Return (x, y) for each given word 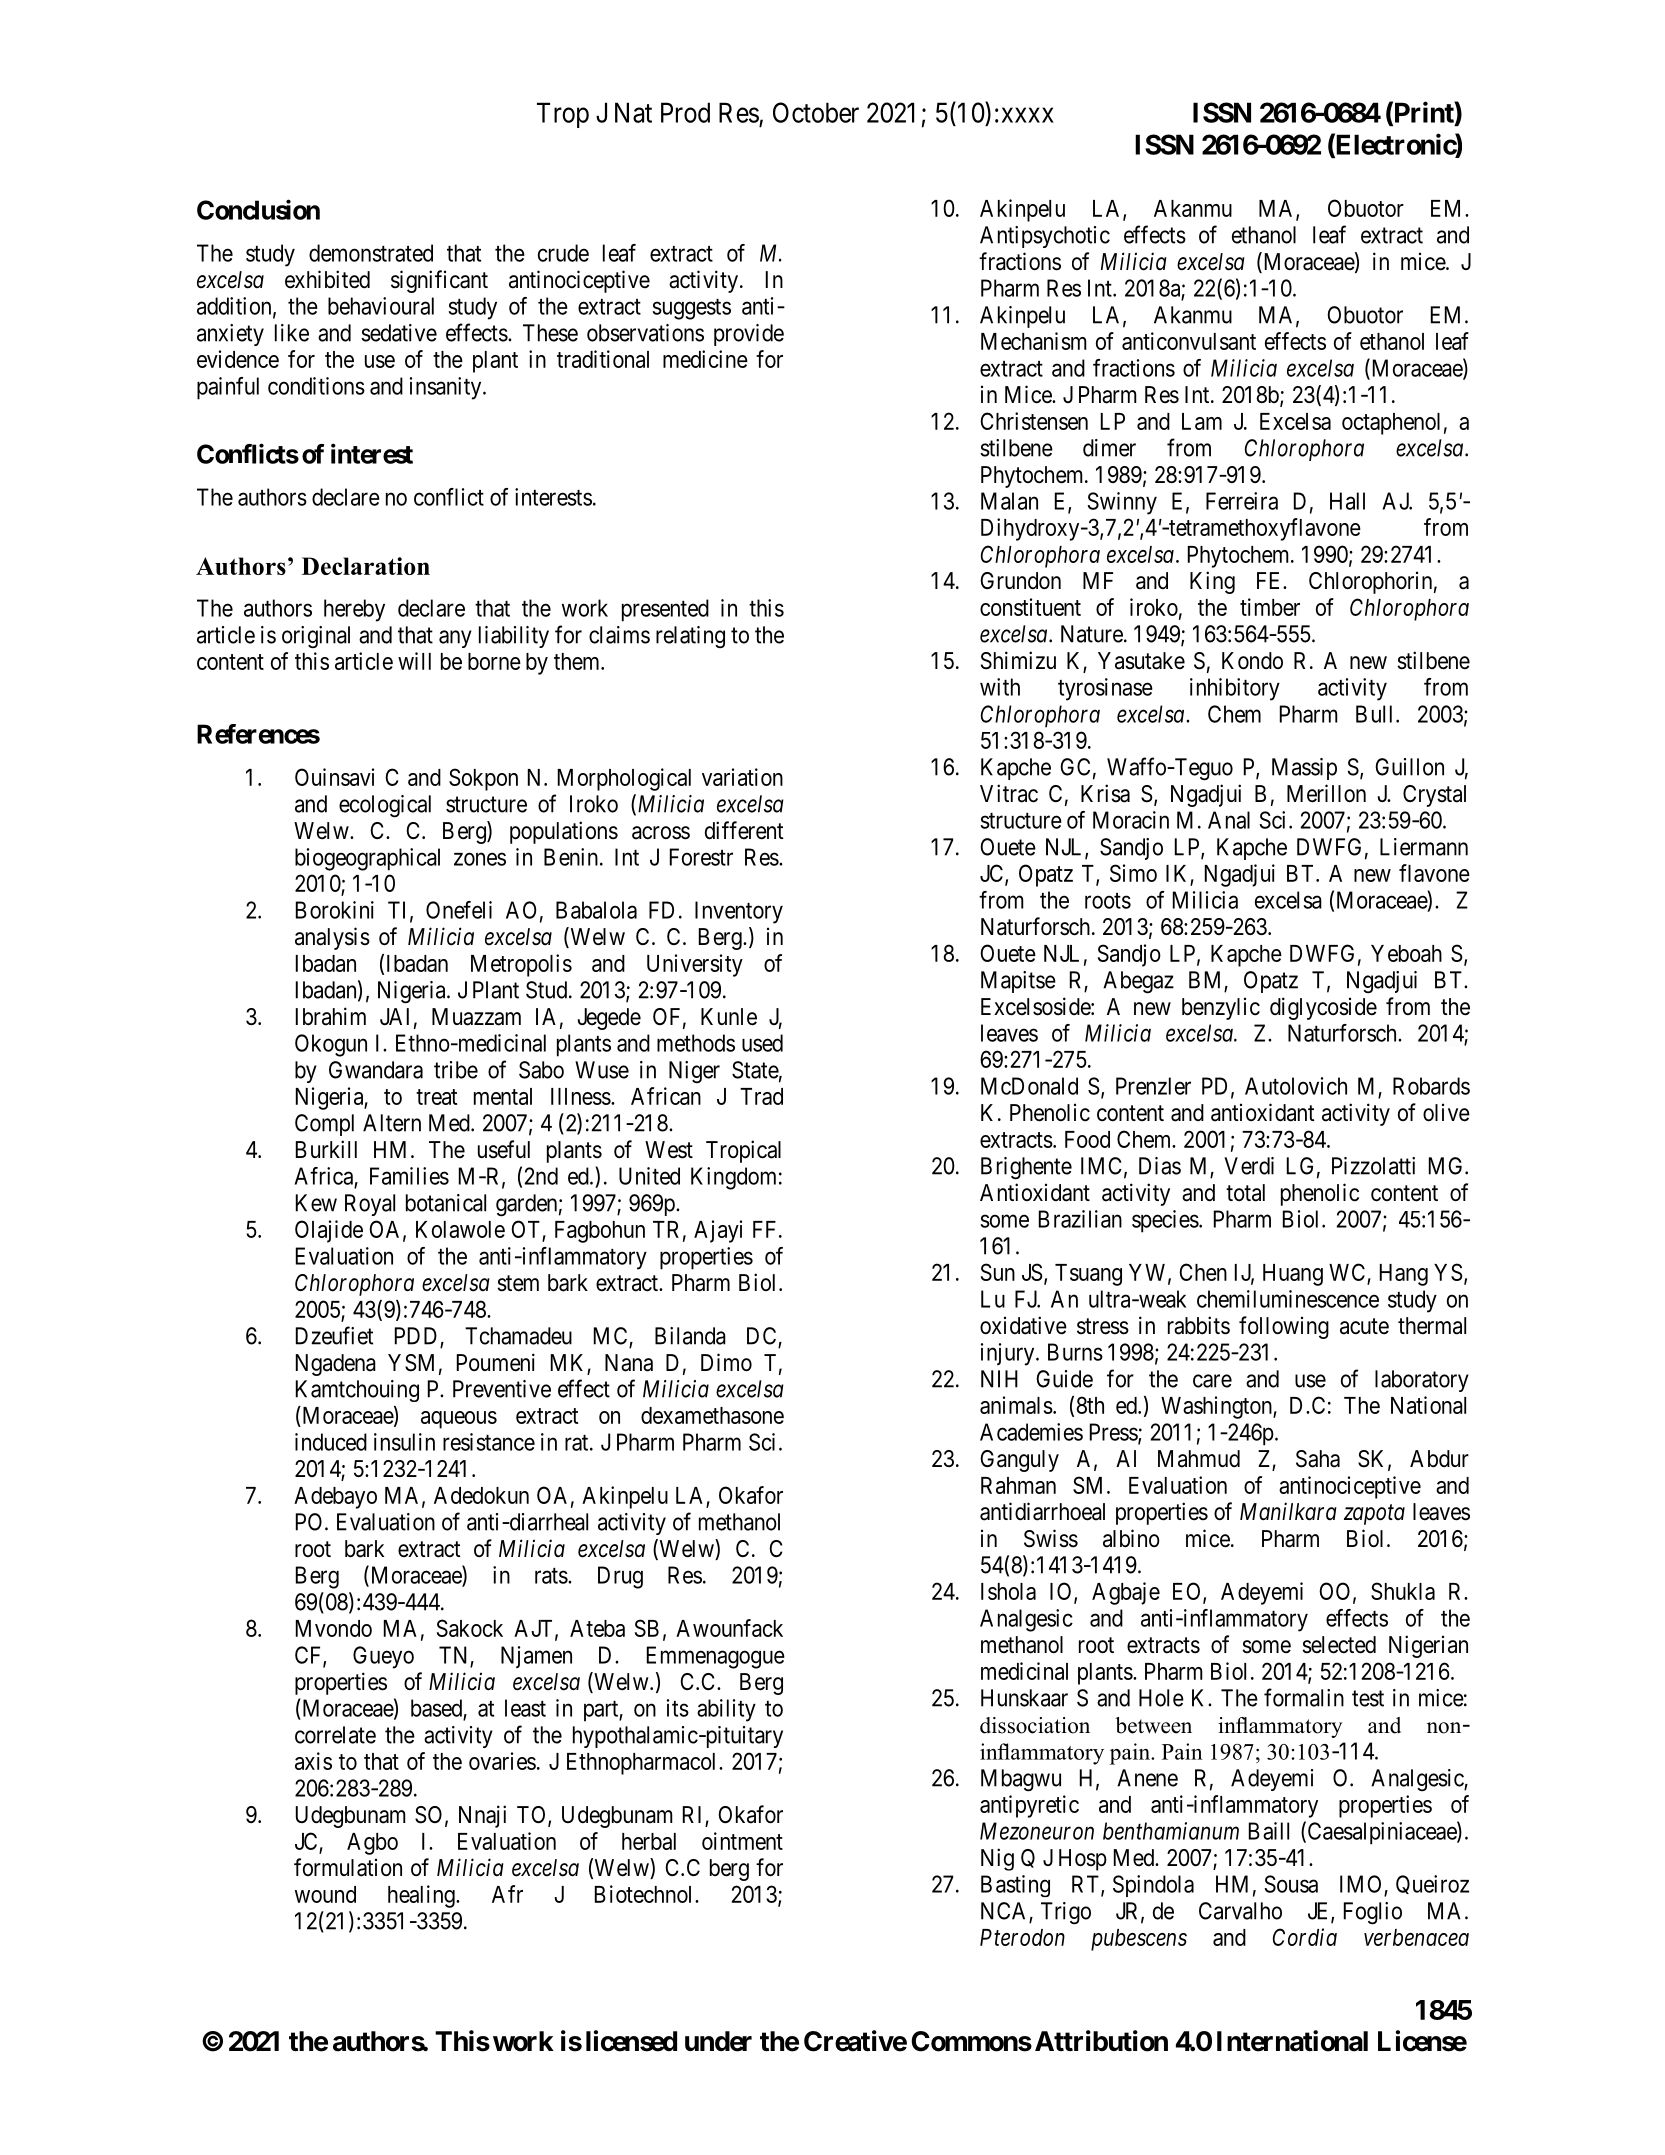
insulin (404, 1442)
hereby (354, 610)
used (762, 1043)
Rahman (1018, 1485)
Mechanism (1034, 341)
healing (422, 1896)
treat (436, 1097)
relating (690, 637)
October (816, 112)
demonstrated (371, 253)
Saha (1318, 1459)
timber (1270, 607)
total (1245, 1193)
